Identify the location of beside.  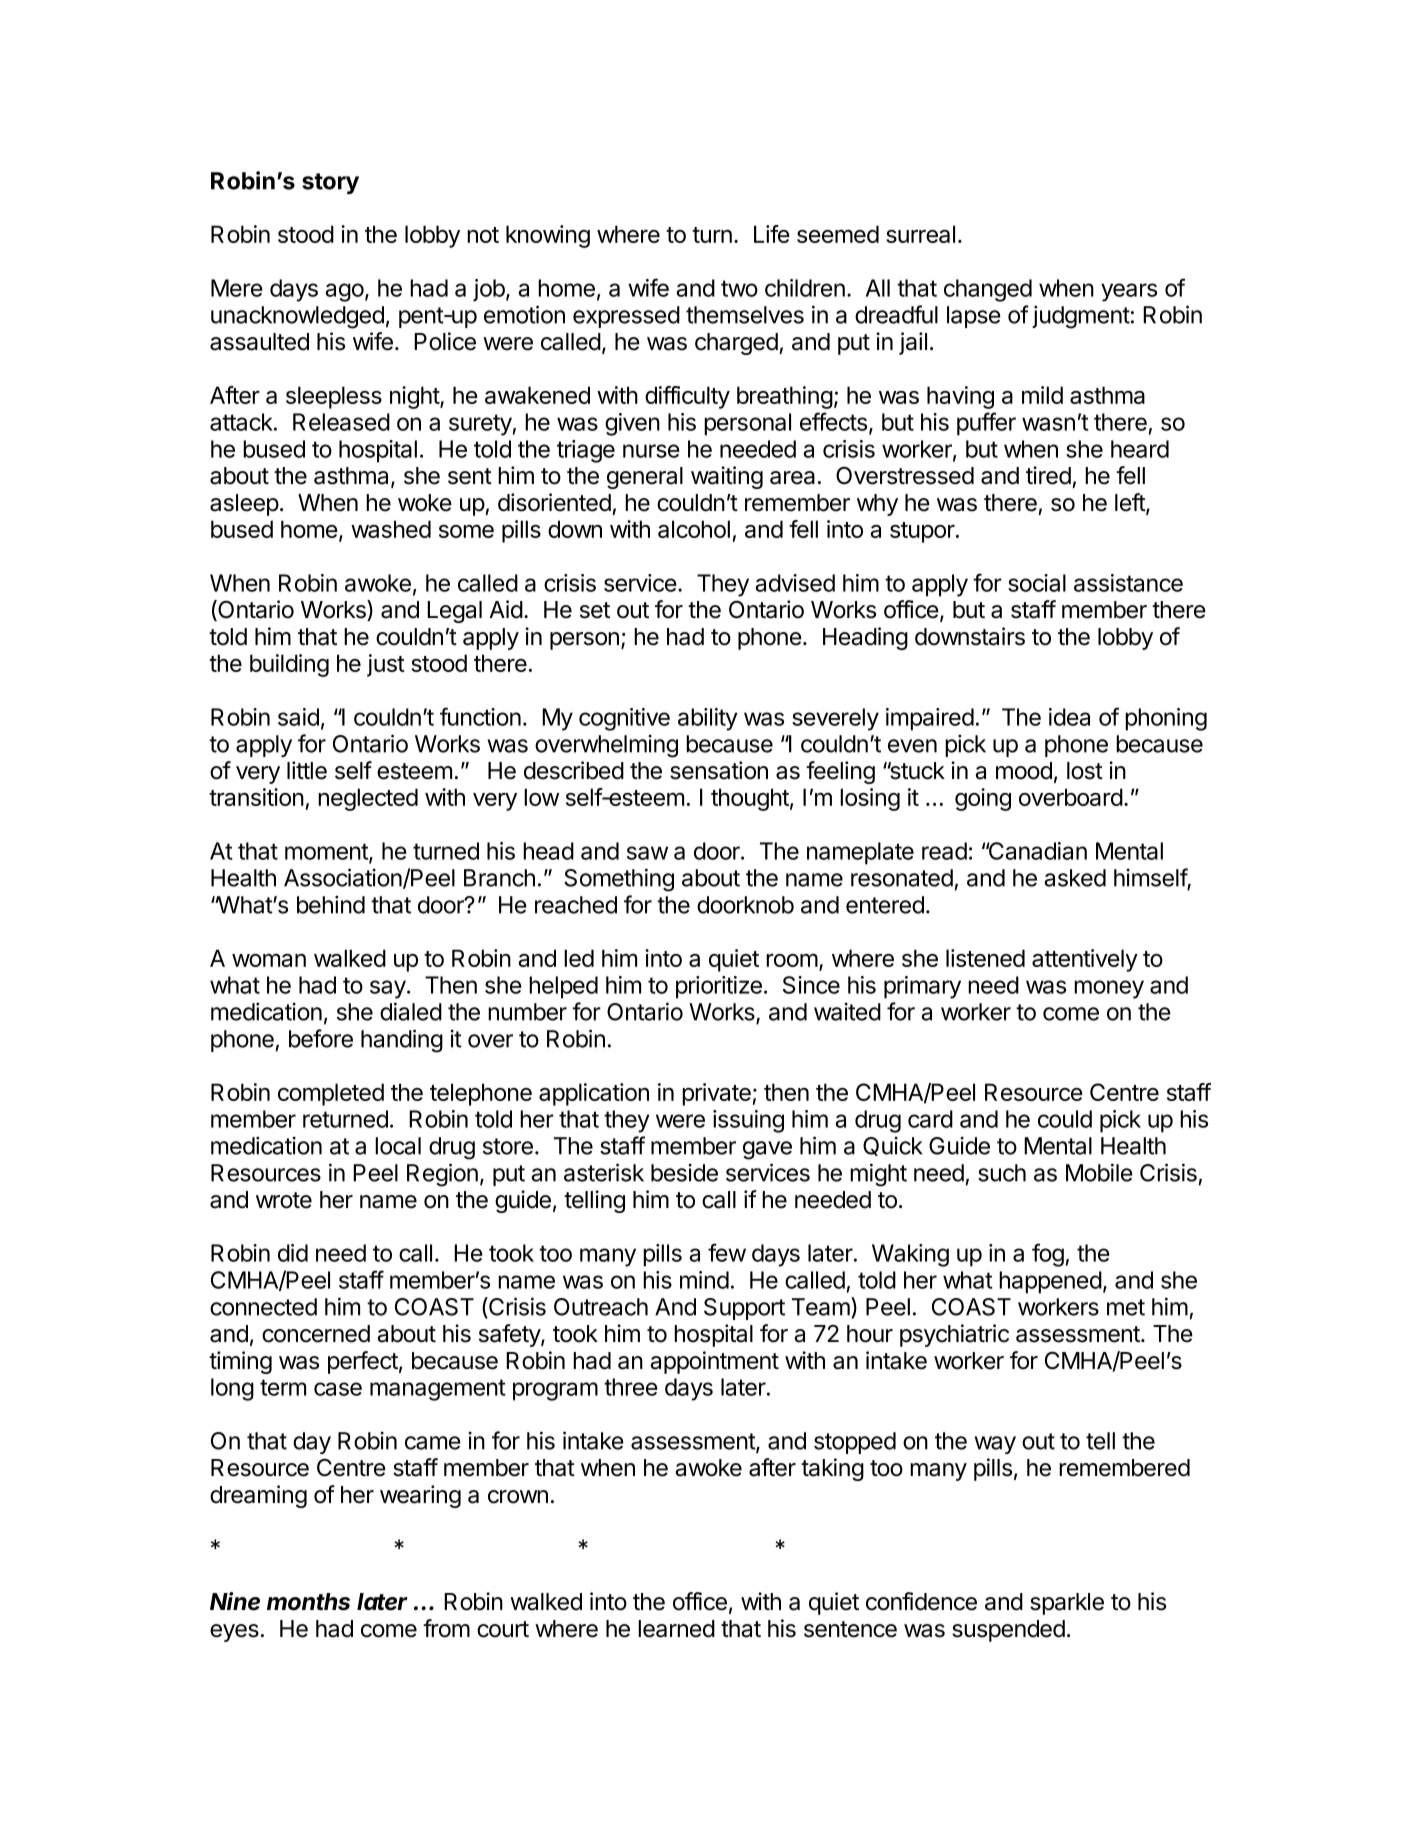
(684, 1172).
